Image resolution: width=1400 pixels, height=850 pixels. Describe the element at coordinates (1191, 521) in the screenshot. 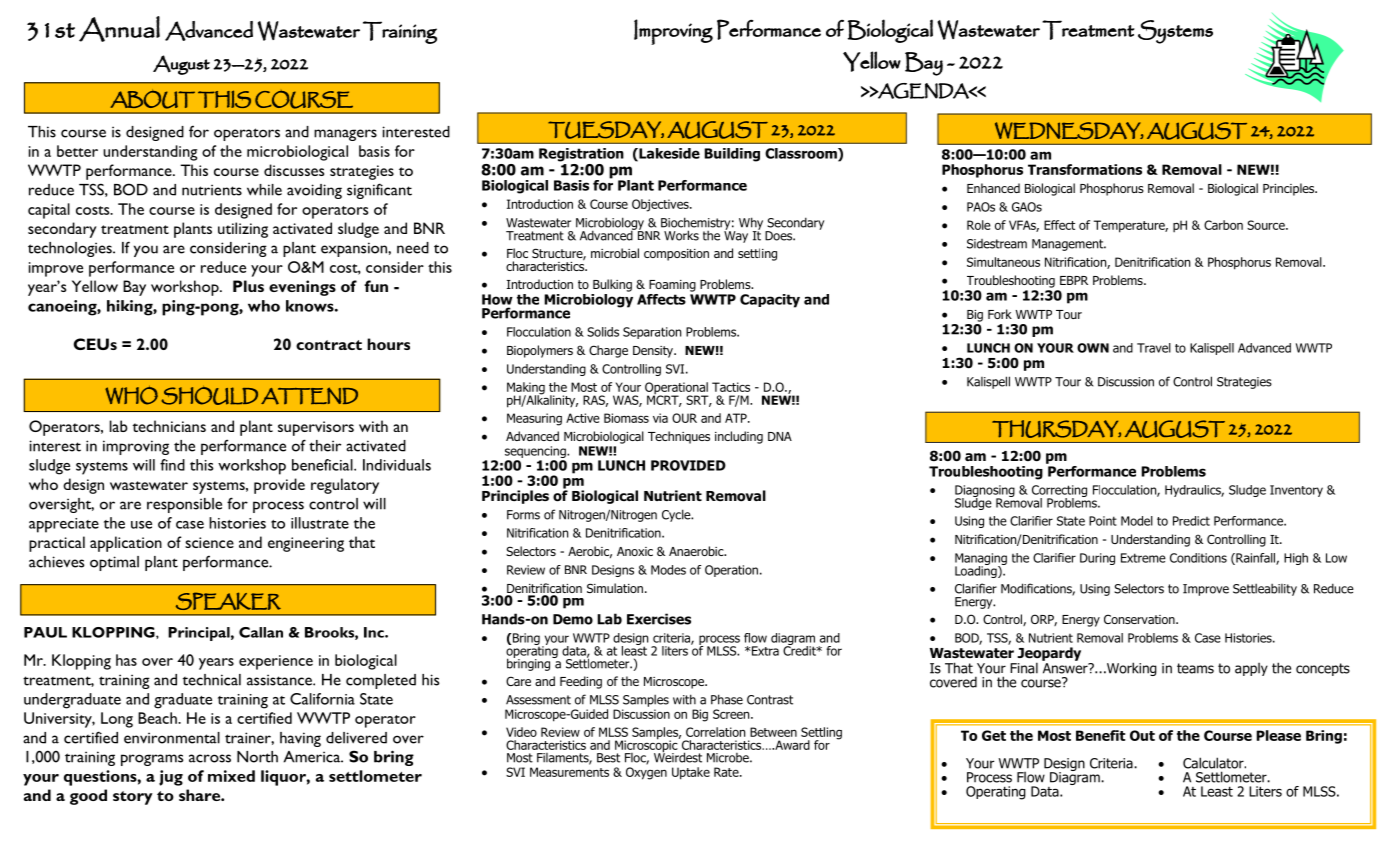

I see `Predict` at that location.
